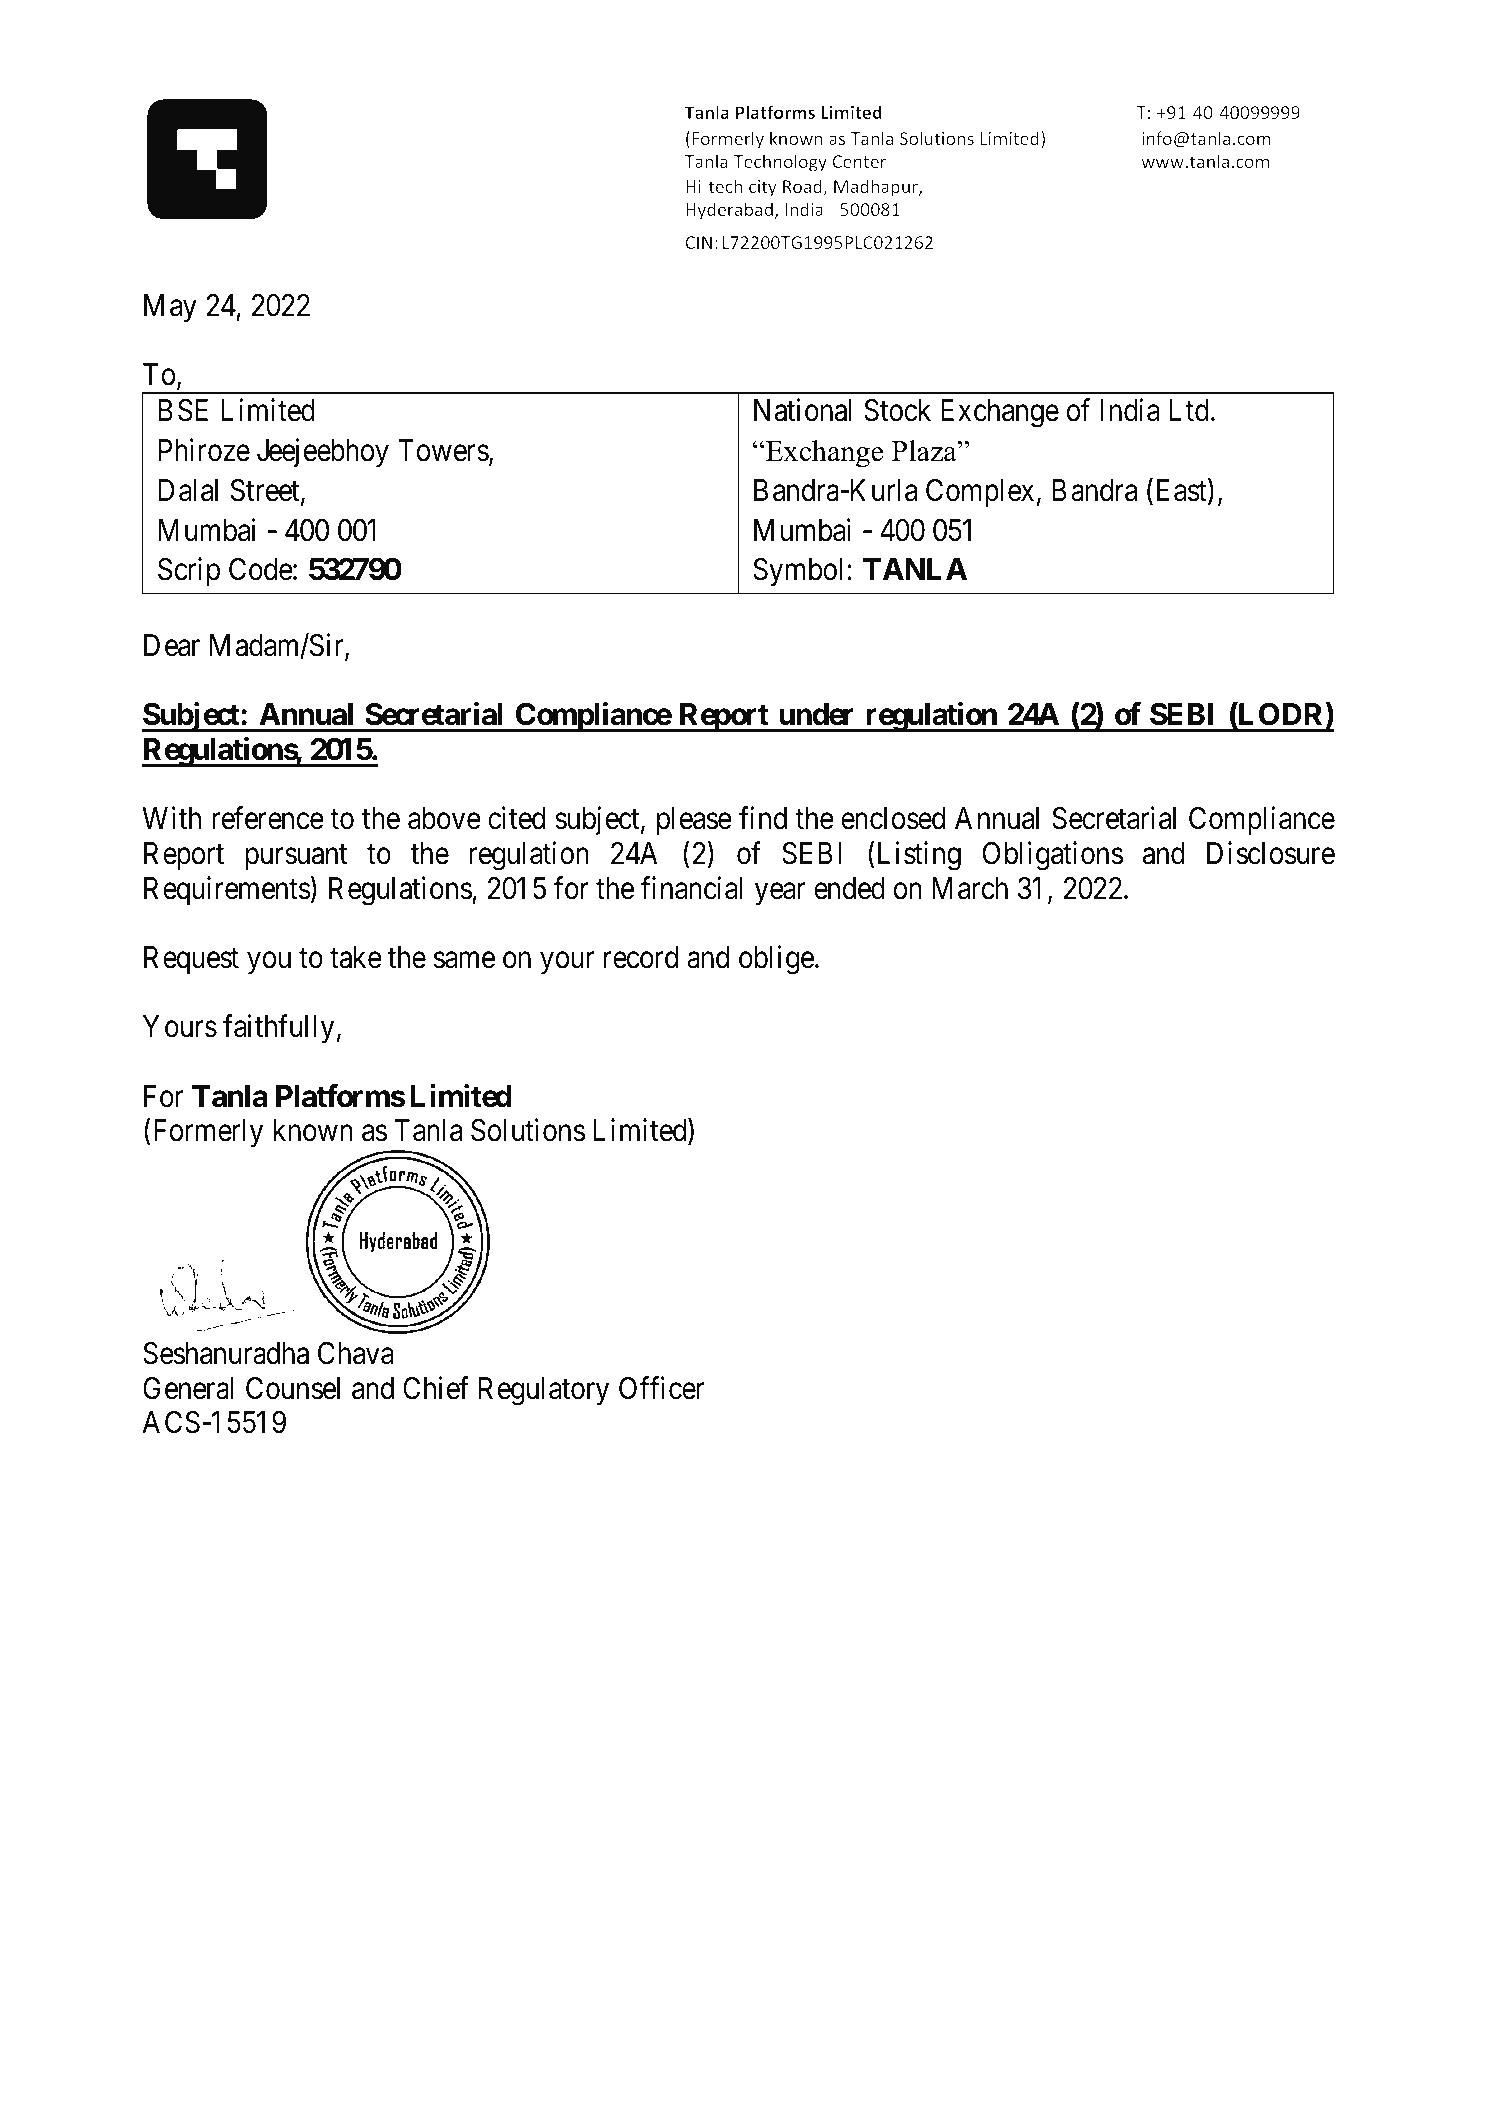  I want to click on Counsel, so click(293, 1388).
